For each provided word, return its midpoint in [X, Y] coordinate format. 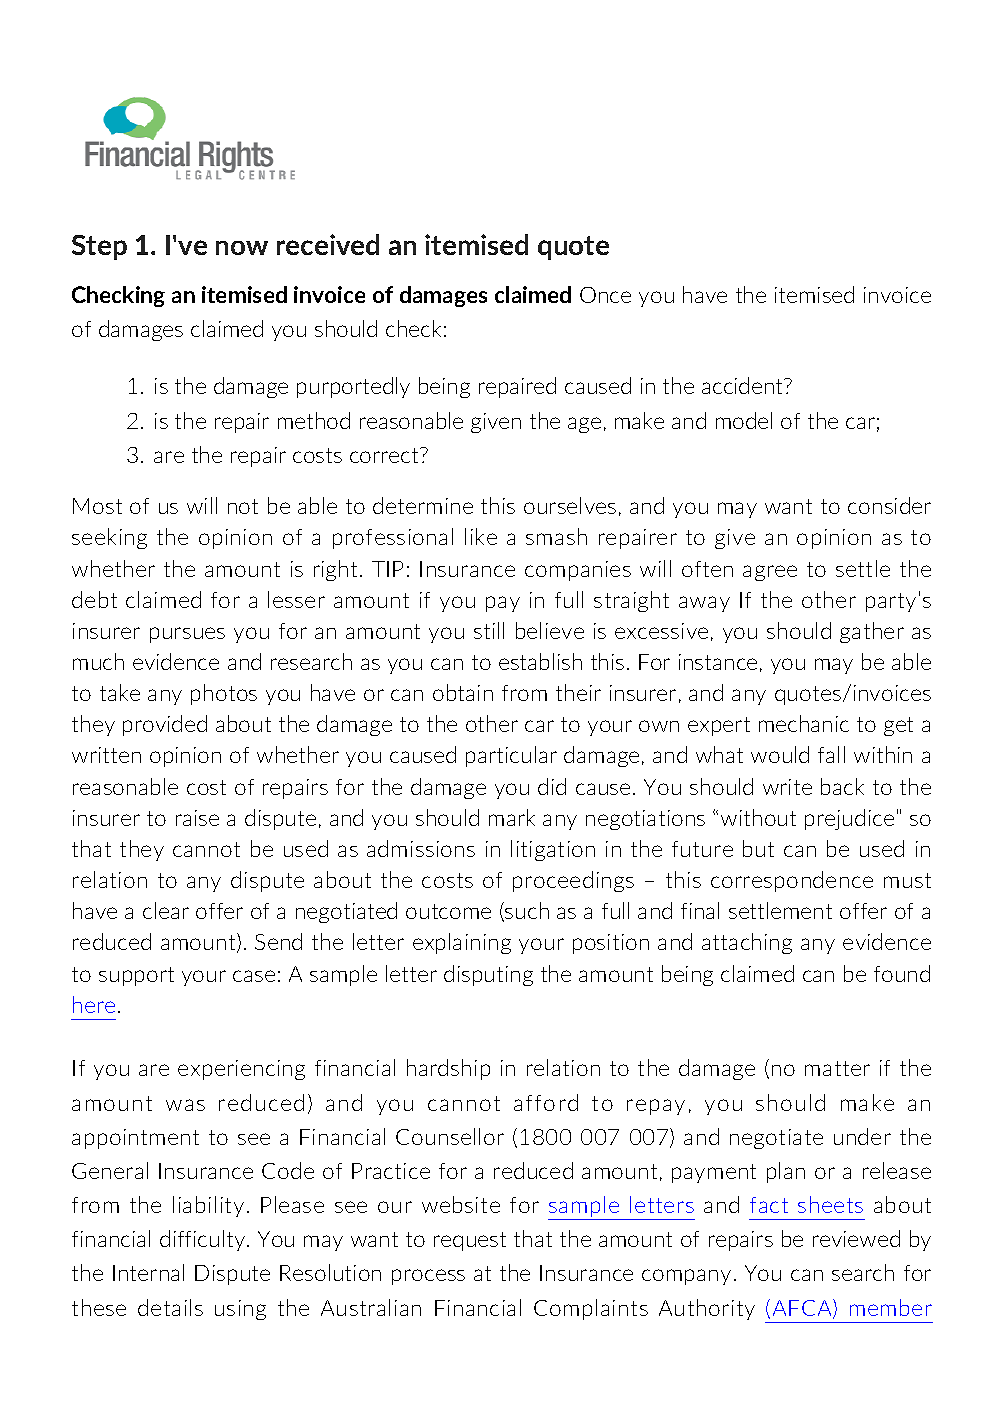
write [787, 787]
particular [511, 756]
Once [605, 295]
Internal [148, 1272]
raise [197, 818]
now [242, 248]
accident [744, 385]
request [470, 1241]
